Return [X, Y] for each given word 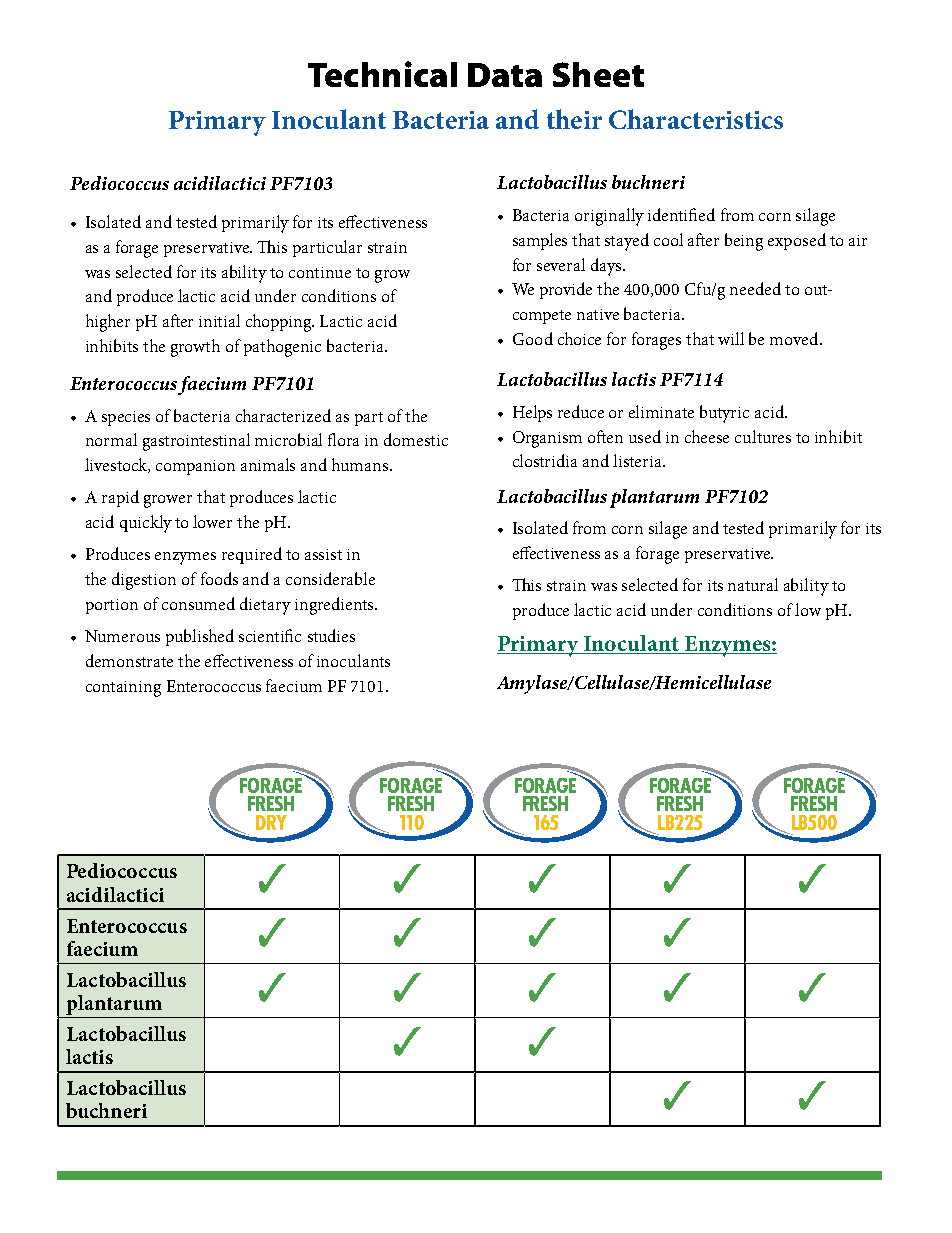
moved [795, 338]
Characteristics [696, 119]
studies [331, 635]
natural [753, 584]
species [126, 418]
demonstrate [129, 660]
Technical [382, 74]
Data [505, 75]
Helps [532, 413]
